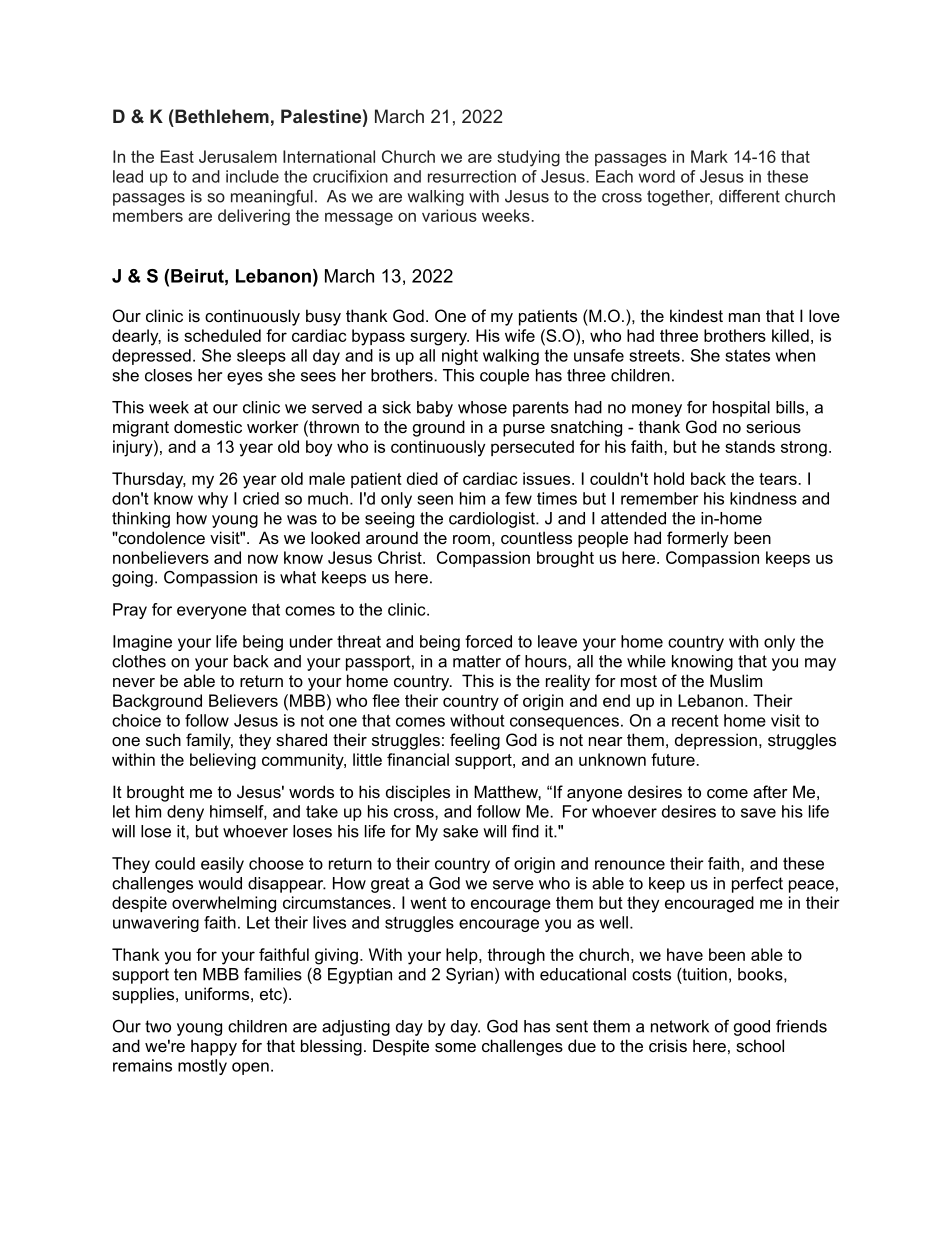 This screenshot has height=1233, width=952. Describe the element at coordinates (709, 156) in the screenshot. I see `Mark` at that location.
